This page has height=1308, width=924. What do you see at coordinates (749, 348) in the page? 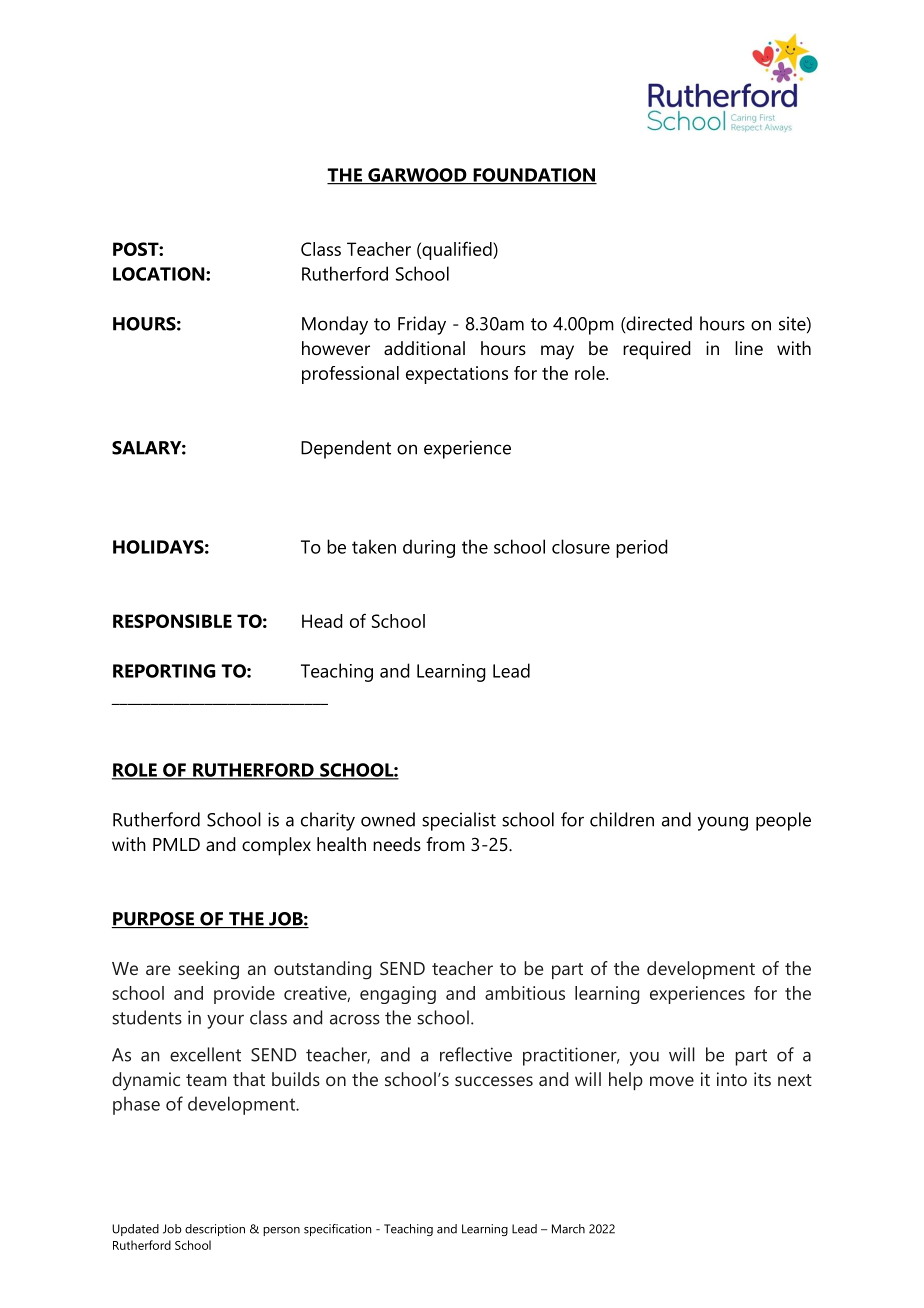
I see `line` at bounding box center [749, 348].
